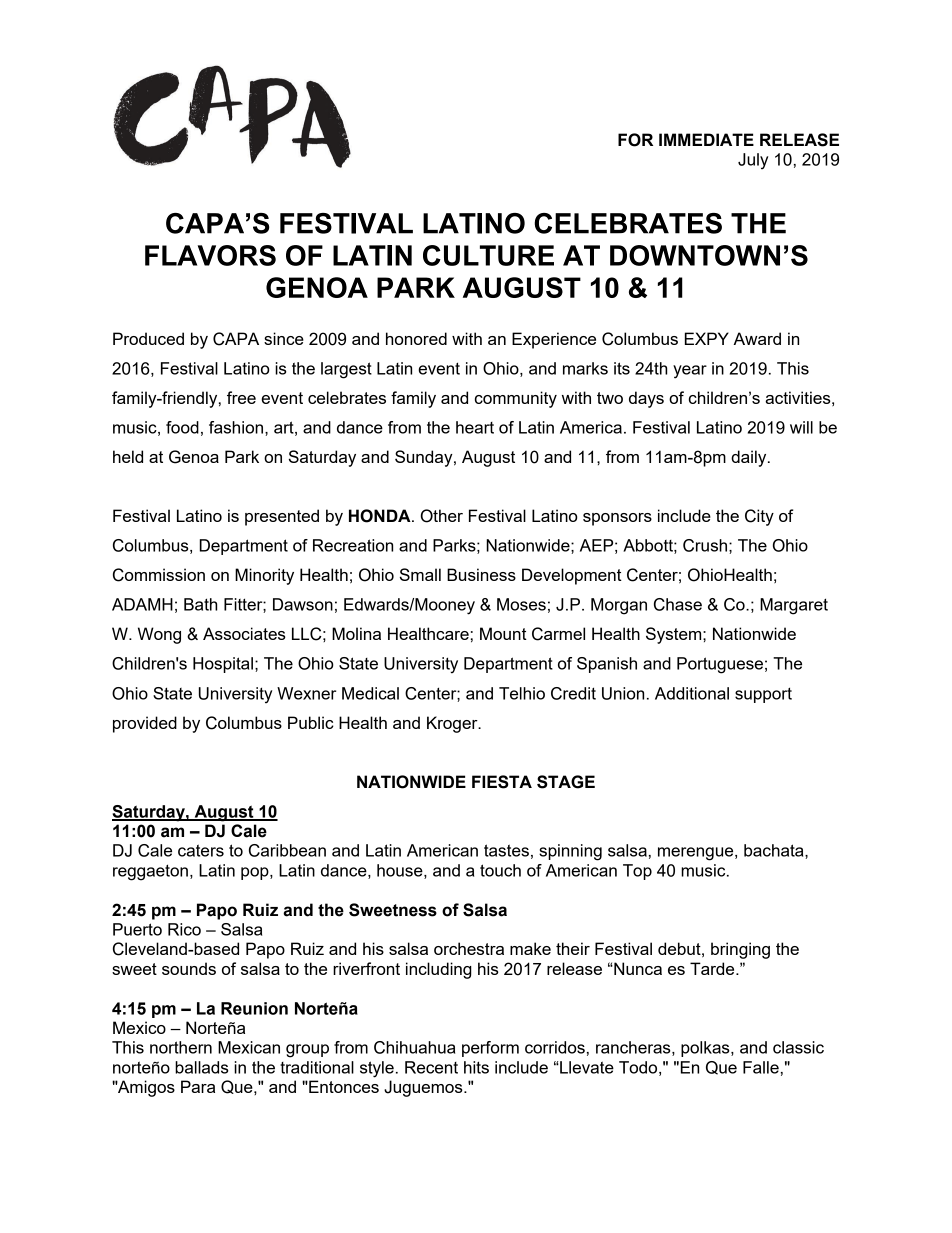 This screenshot has width=952, height=1233. I want to click on Bath, so click(200, 604).
